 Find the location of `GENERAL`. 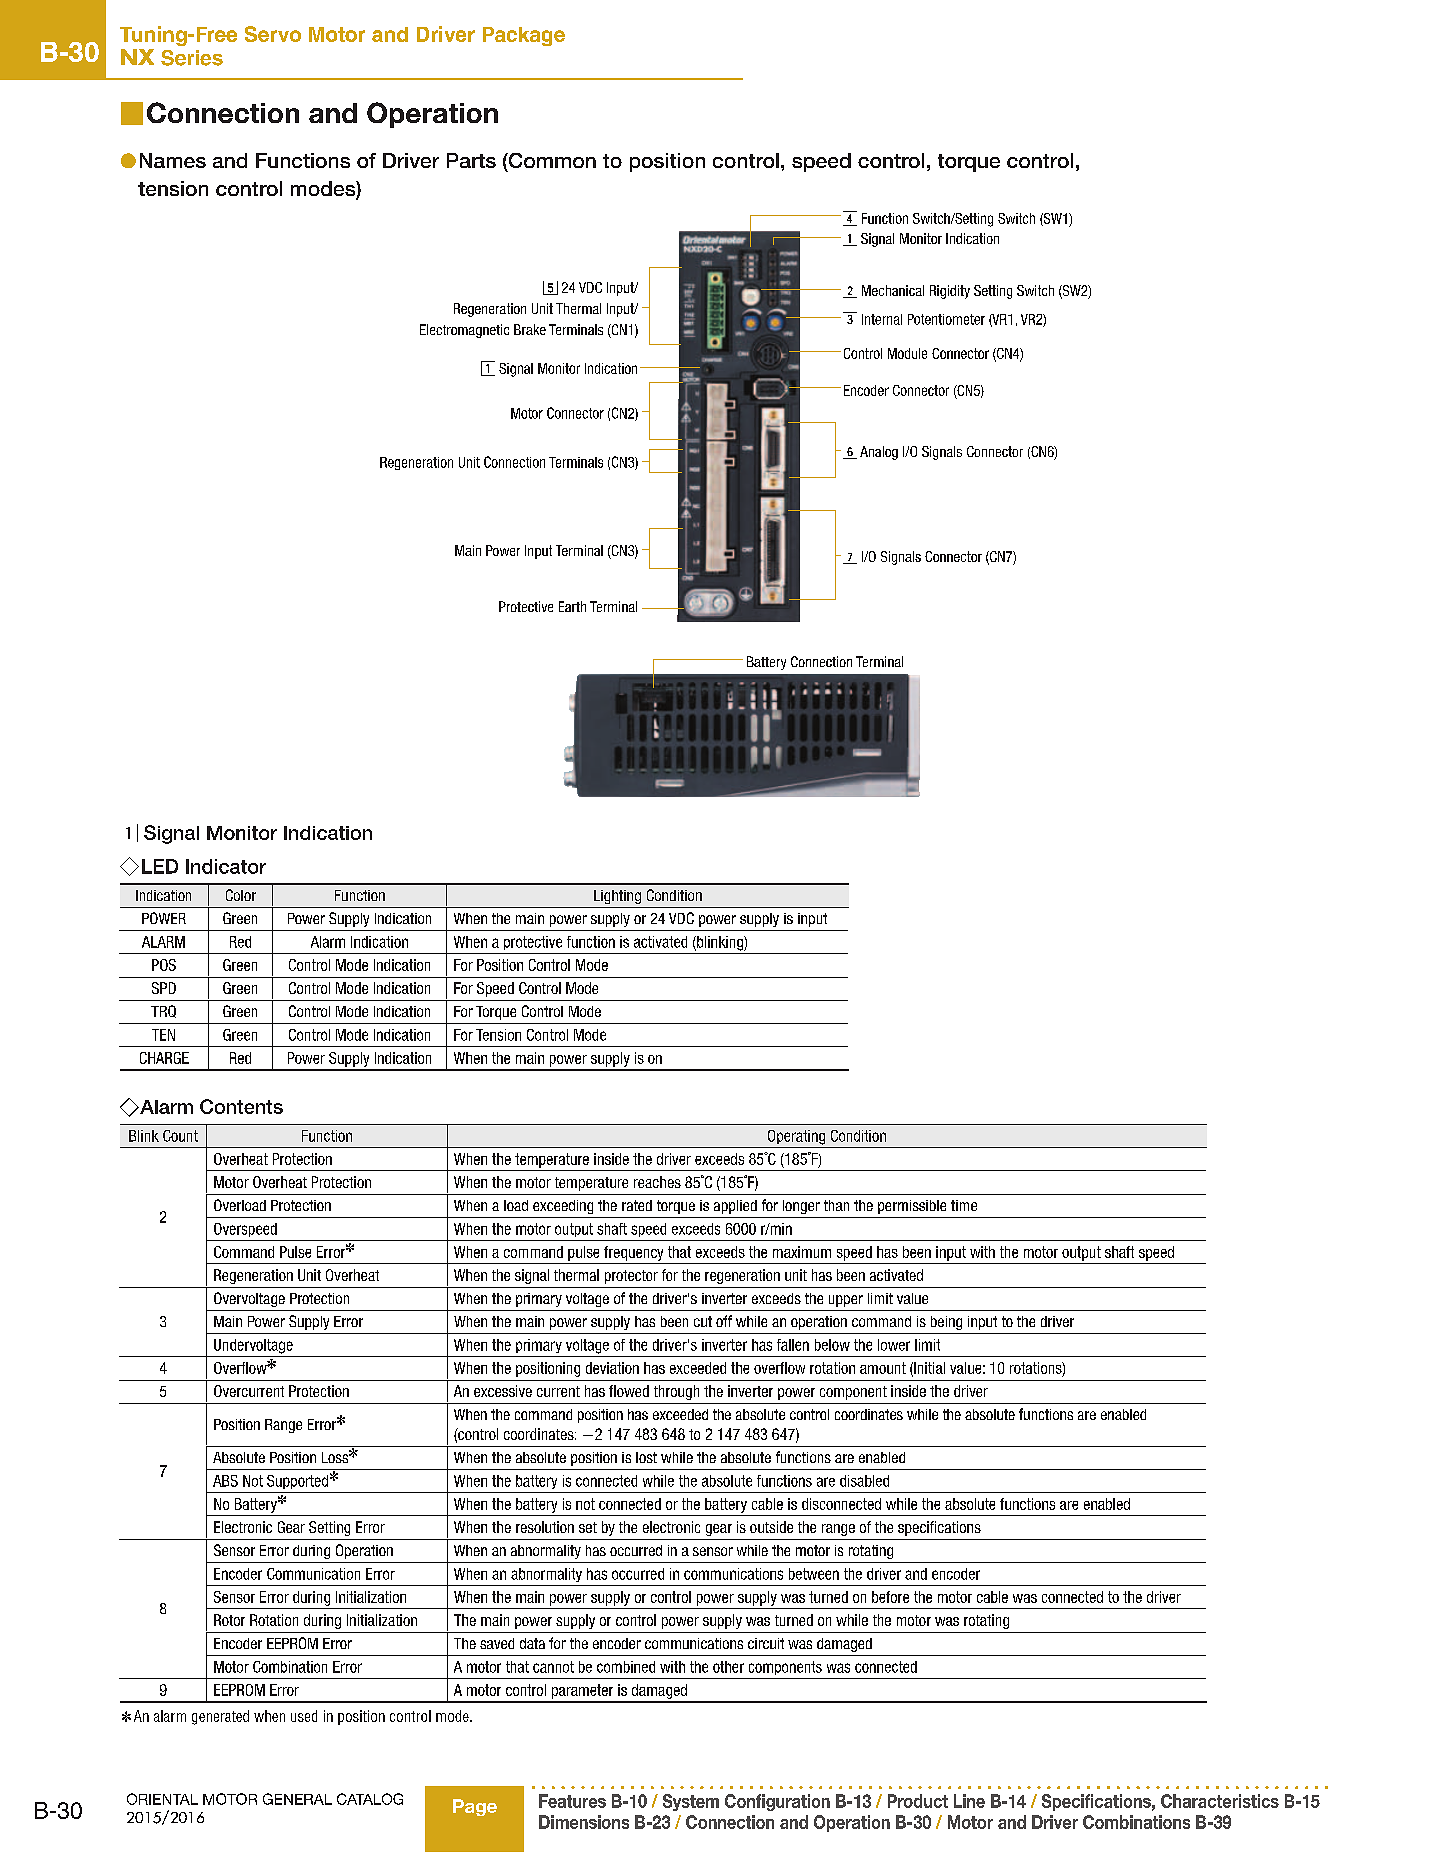

GENERAL is located at coordinates (297, 1799).
